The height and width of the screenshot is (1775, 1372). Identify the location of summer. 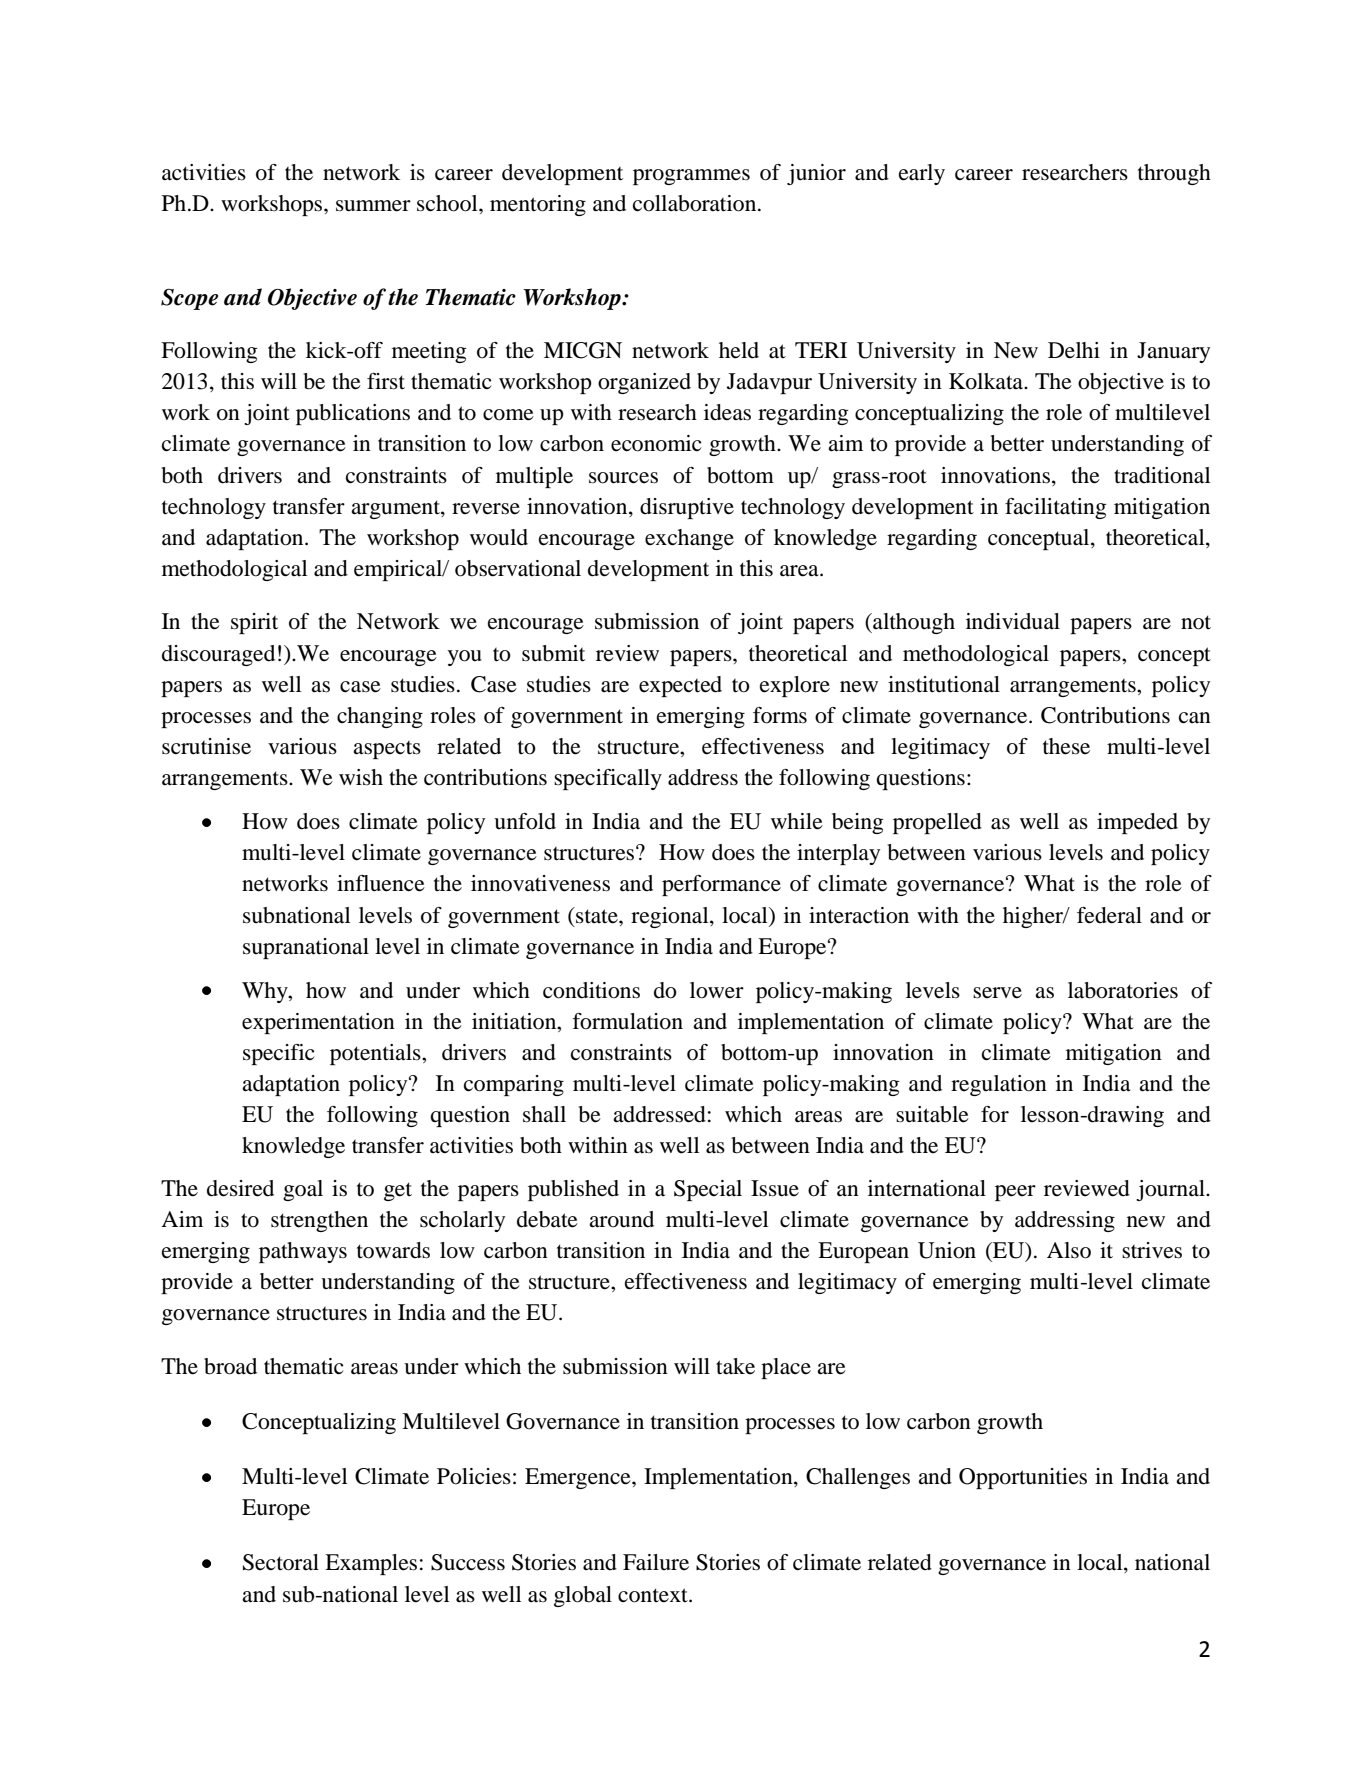
(373, 206).
